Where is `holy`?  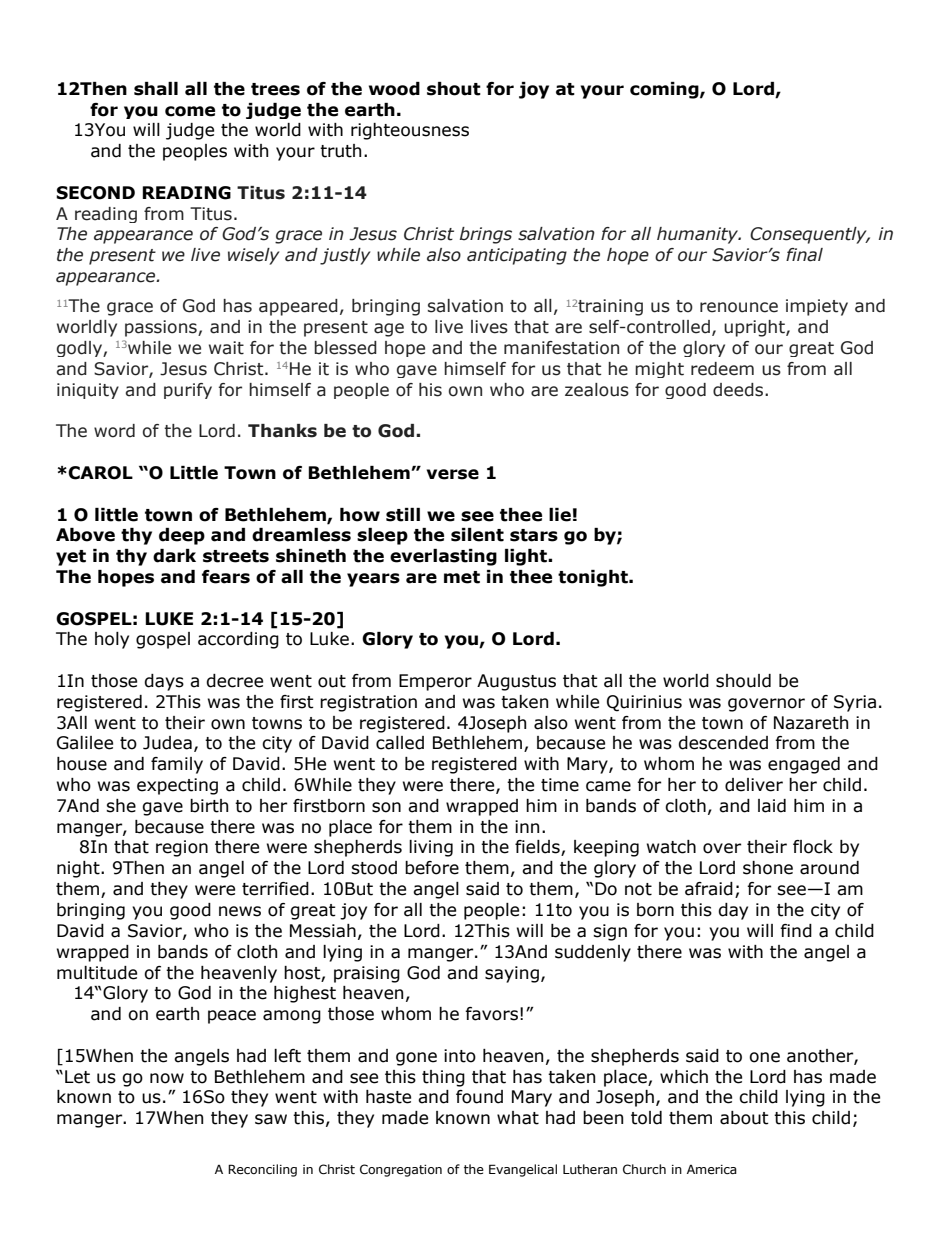
holy is located at coordinates (112, 640).
